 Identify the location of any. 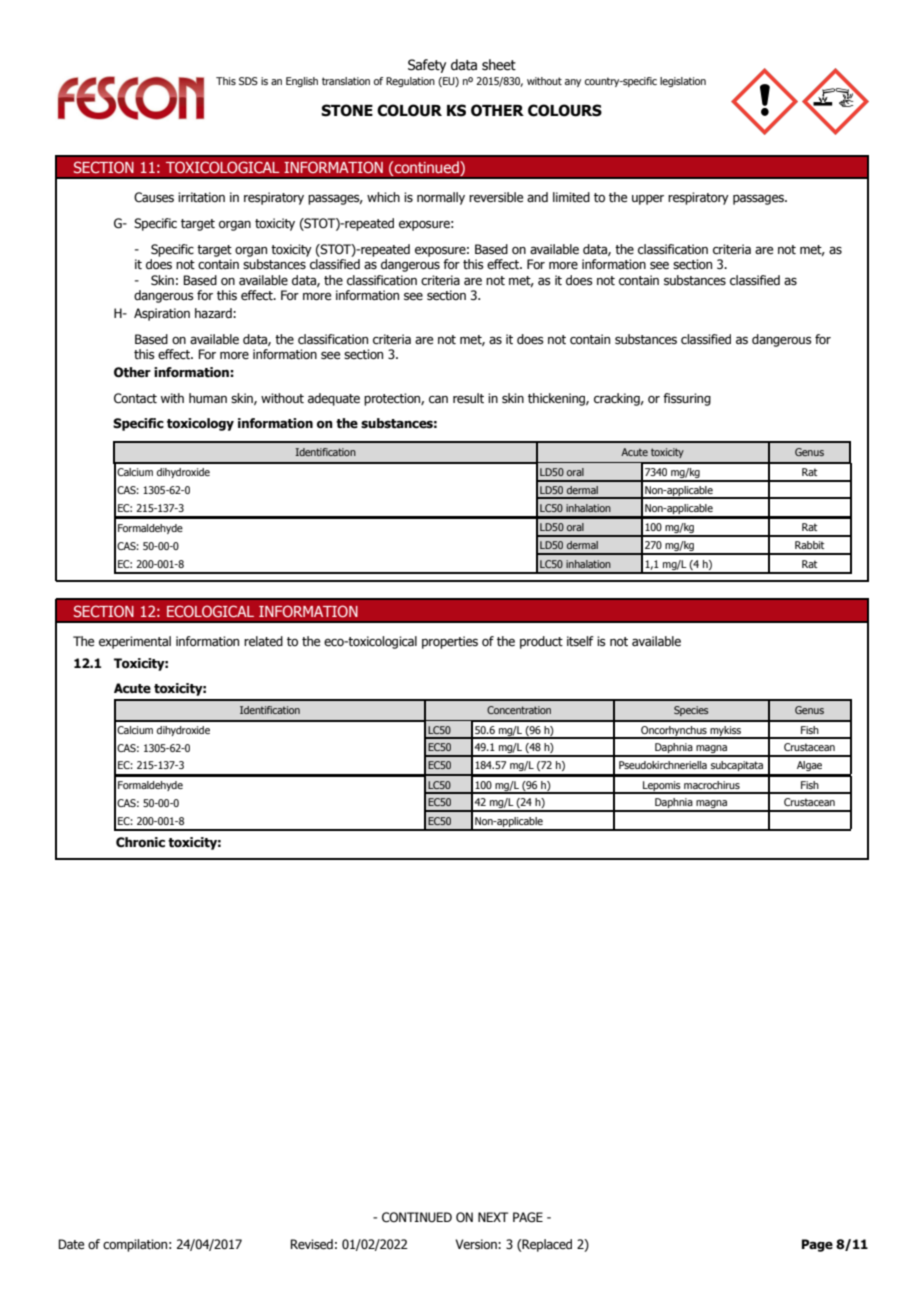
(573, 83).
